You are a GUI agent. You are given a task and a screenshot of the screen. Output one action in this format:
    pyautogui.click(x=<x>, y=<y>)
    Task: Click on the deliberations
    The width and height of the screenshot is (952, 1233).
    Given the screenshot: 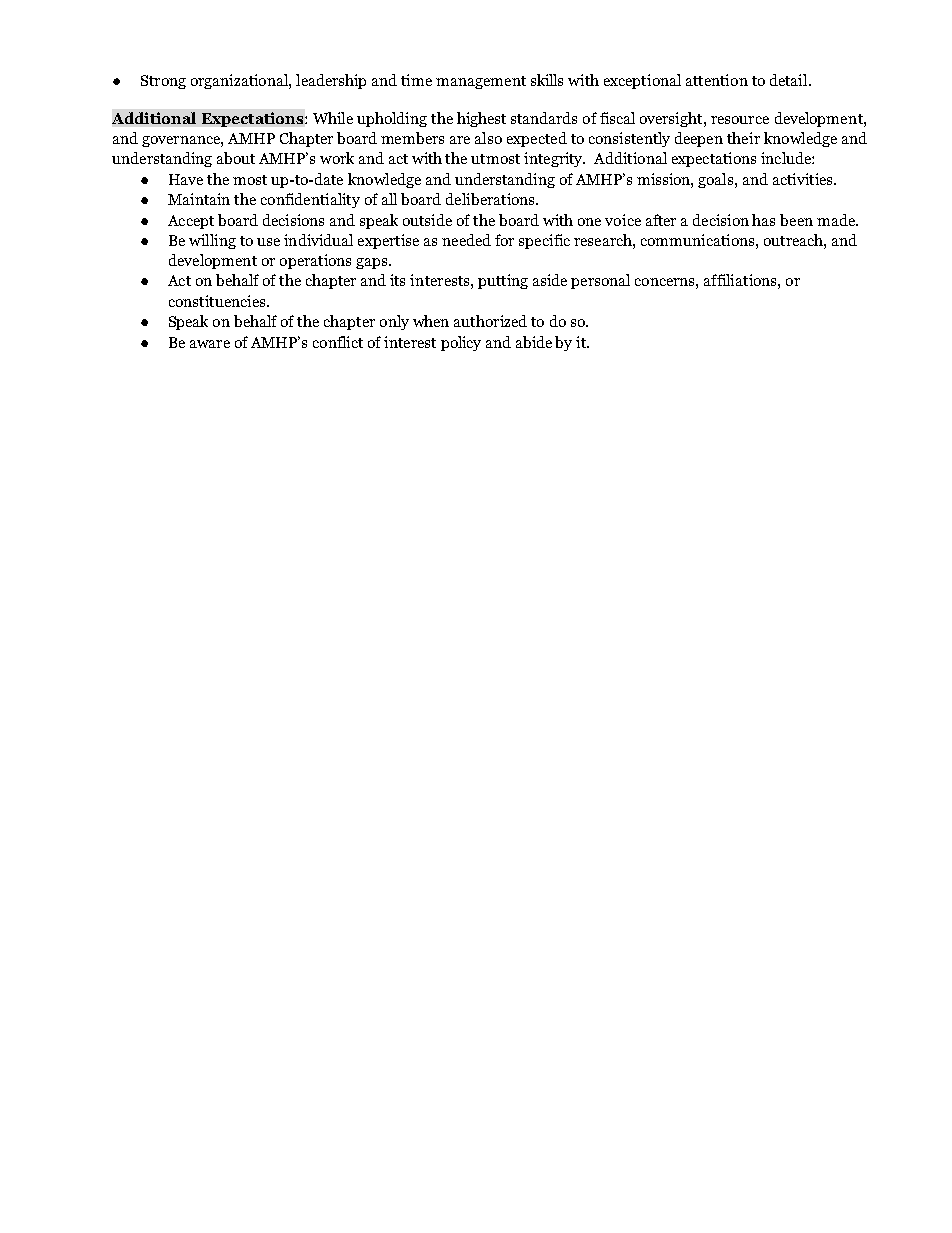 What is the action you would take?
    pyautogui.click(x=491, y=199)
